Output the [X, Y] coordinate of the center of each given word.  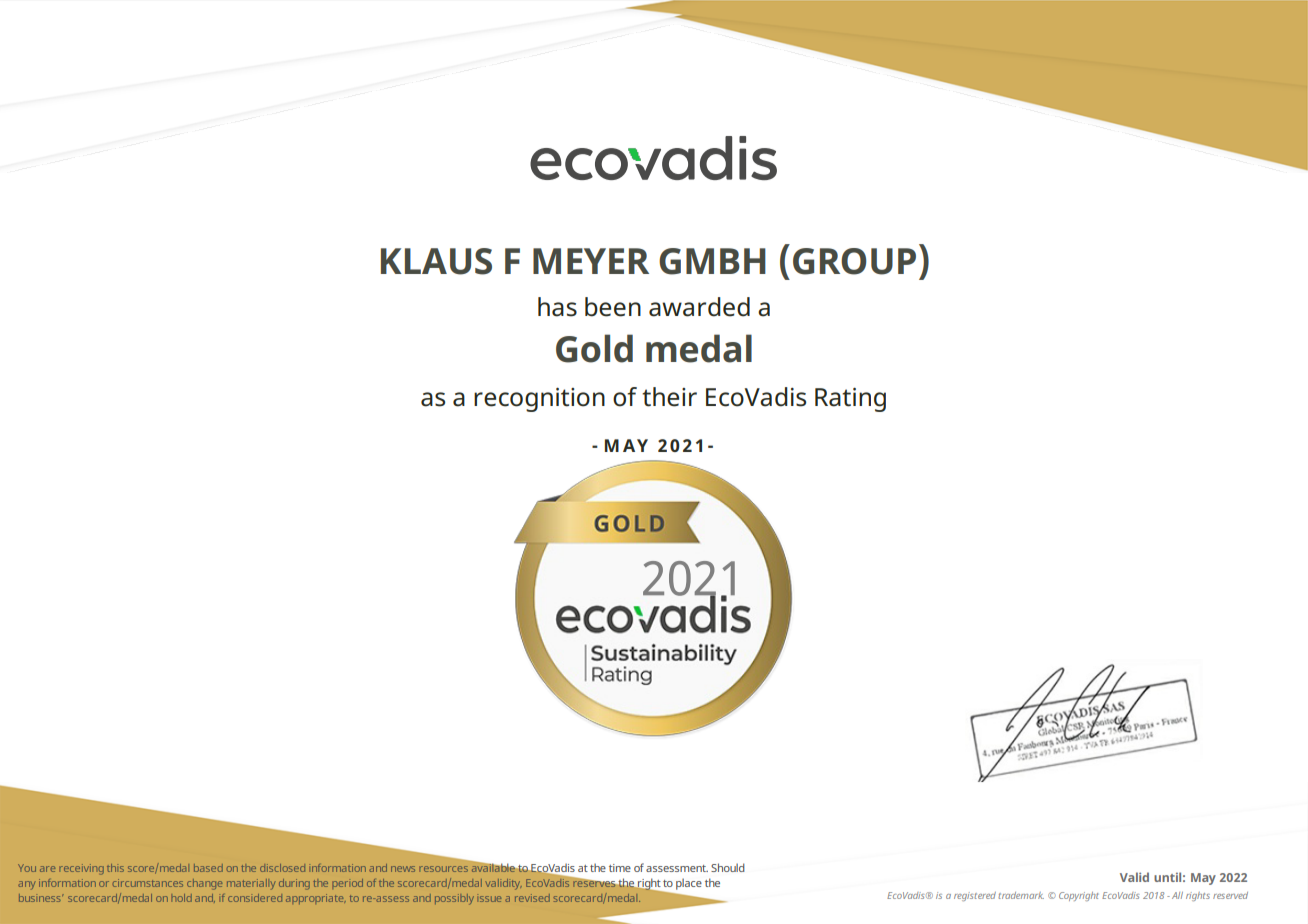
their [669, 397]
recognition [539, 400]
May [1203, 879]
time [620, 868]
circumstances [148, 883]
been [613, 307]
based [208, 868]
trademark [1021, 895]
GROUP [854, 261]
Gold [594, 348]
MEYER [591, 261]
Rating [850, 400]
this [115, 868]
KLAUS [436, 261]
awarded [699, 307]
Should [728, 867]
